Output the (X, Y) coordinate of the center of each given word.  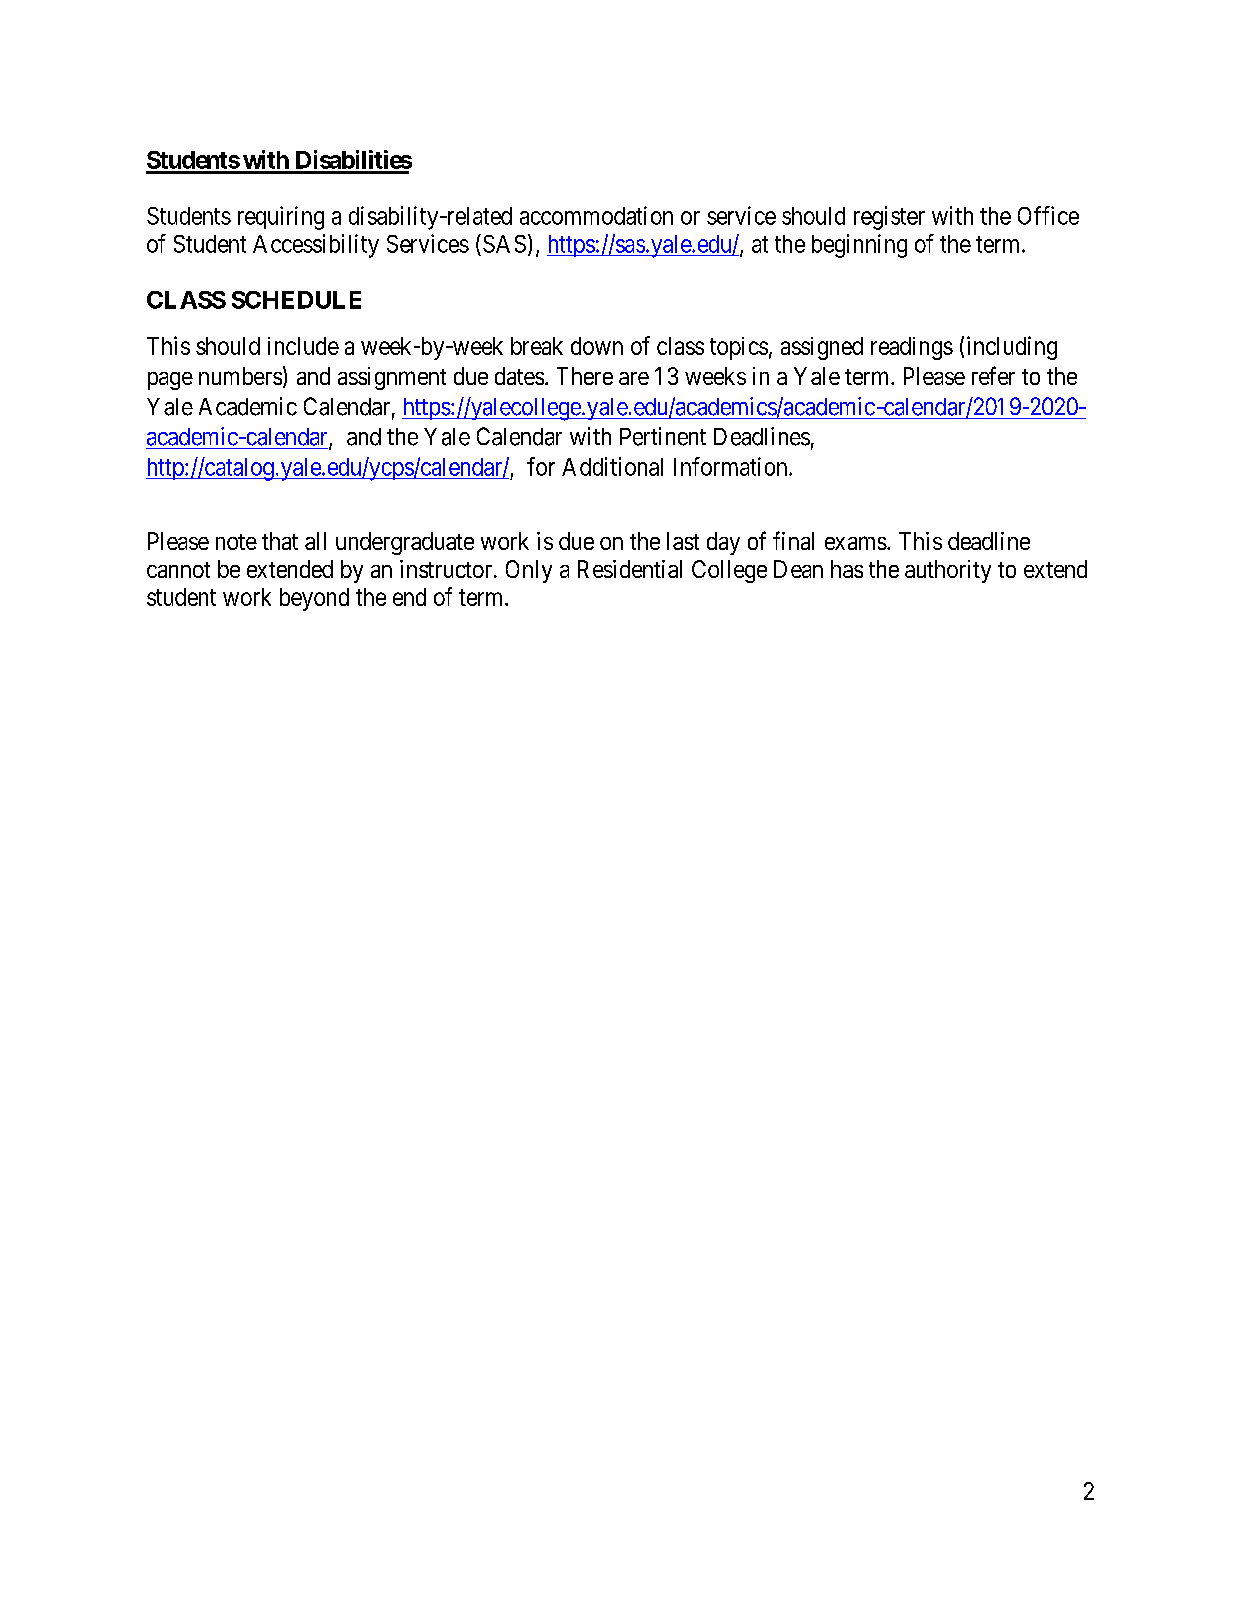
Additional (612, 466)
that (280, 541)
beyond (314, 599)
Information (732, 466)
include (303, 346)
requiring (281, 218)
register (889, 218)
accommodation (596, 215)
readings (912, 348)
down (597, 346)
